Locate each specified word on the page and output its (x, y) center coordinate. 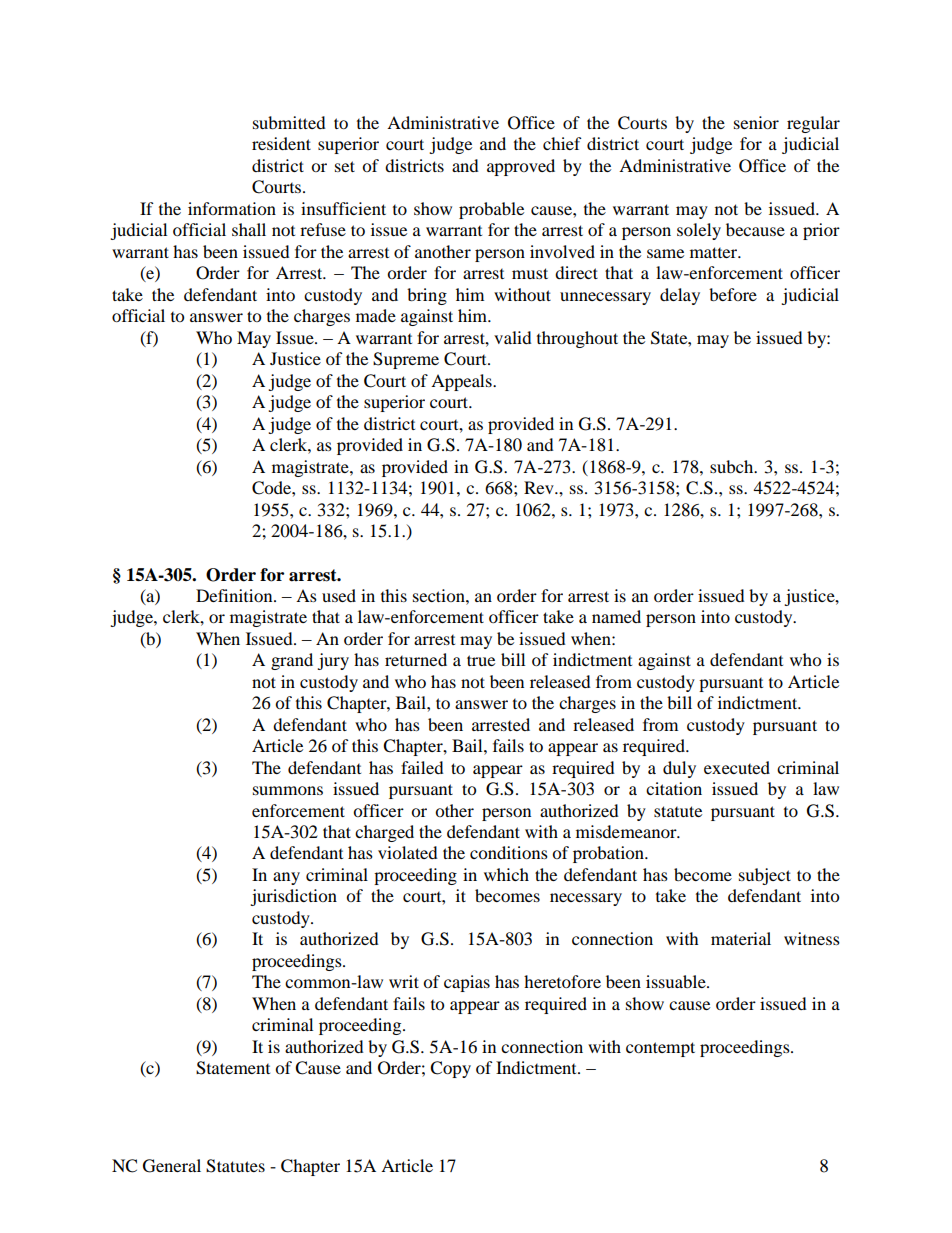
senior (756, 122)
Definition (235, 595)
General (172, 1166)
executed (737, 767)
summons (288, 790)
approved (521, 167)
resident (281, 143)
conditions (509, 852)
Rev (540, 487)
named (616, 616)
